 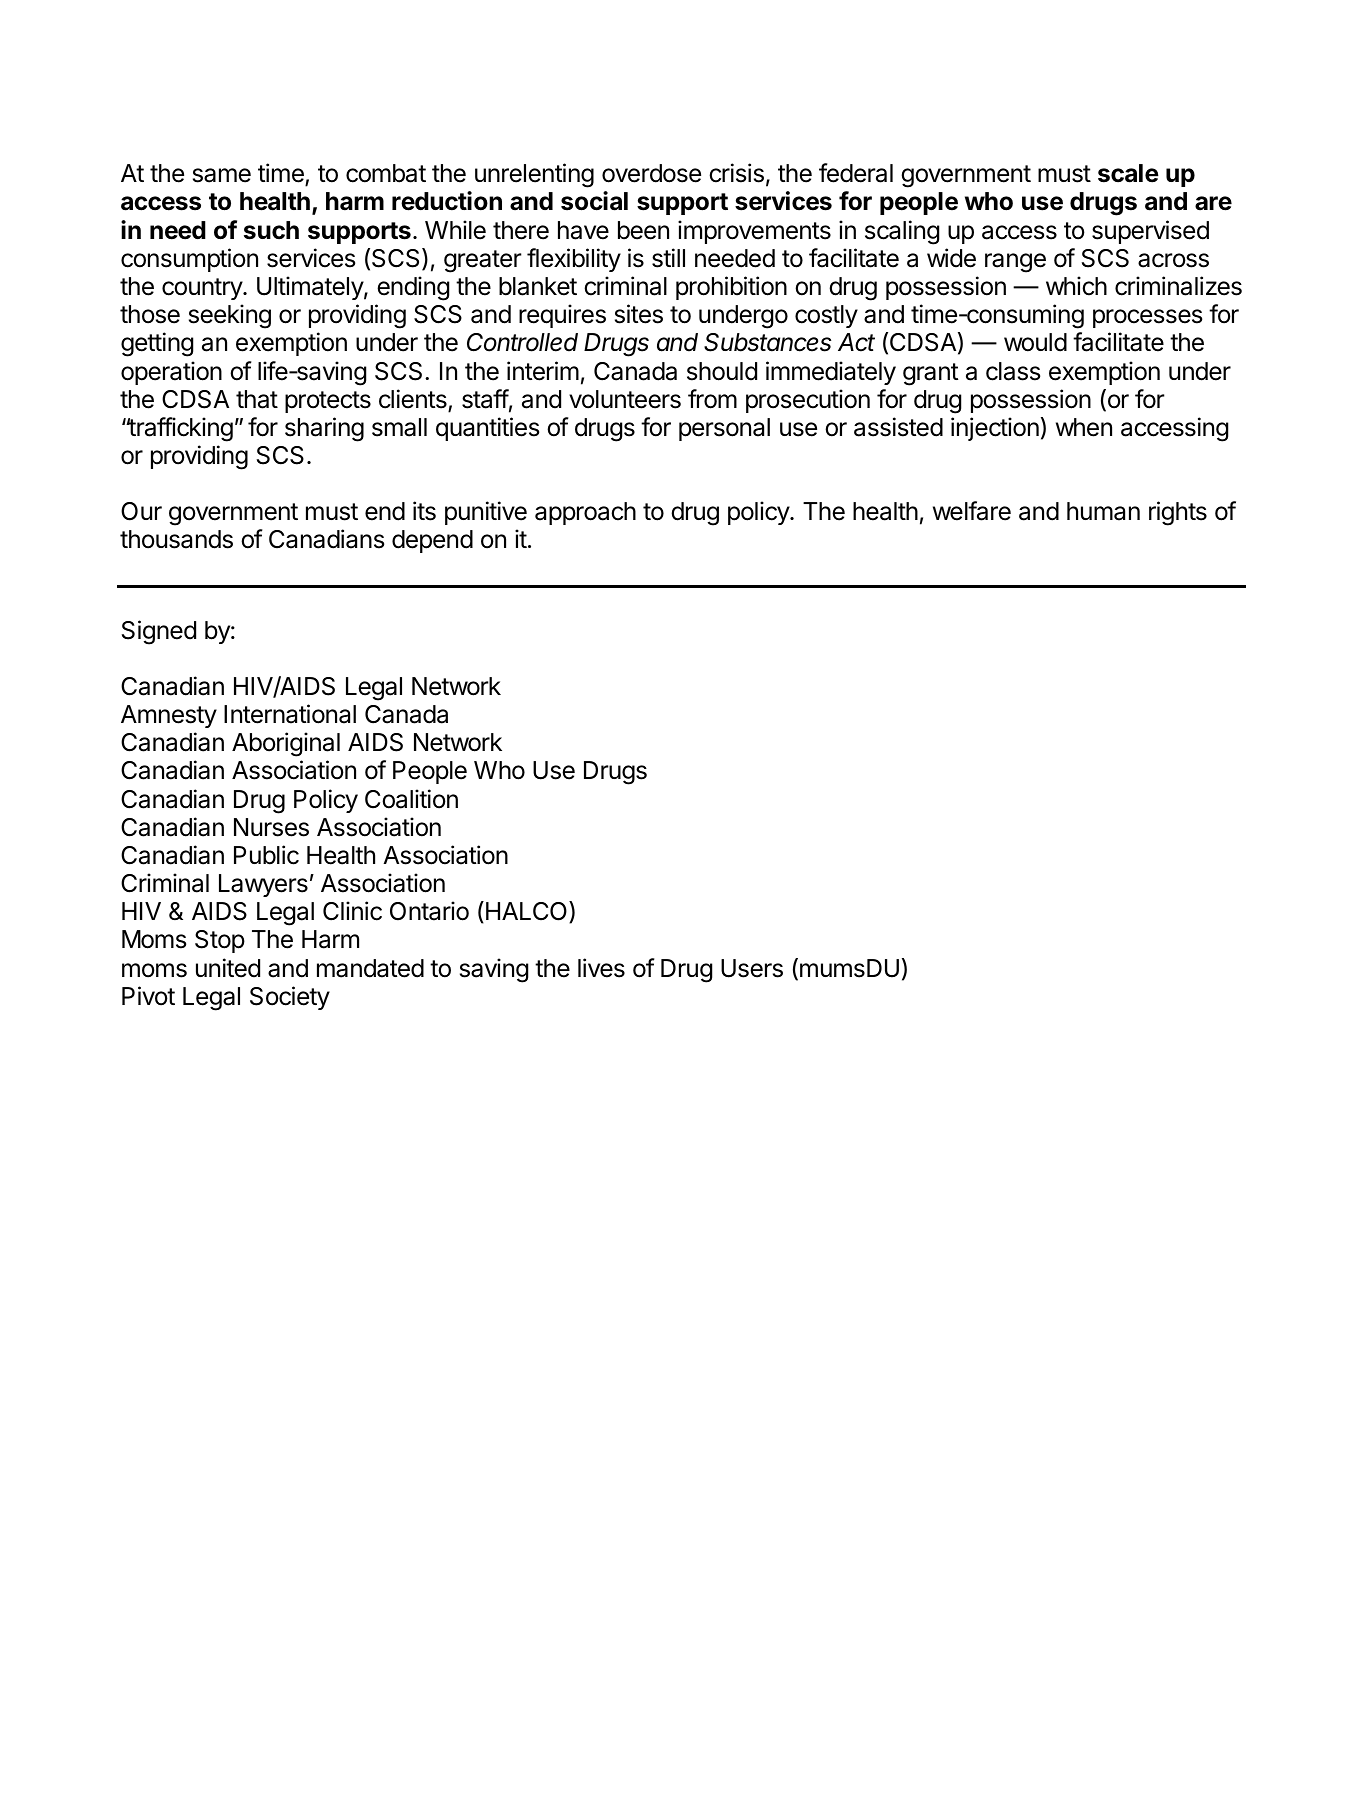 I want to click on scale, so click(x=1128, y=173).
